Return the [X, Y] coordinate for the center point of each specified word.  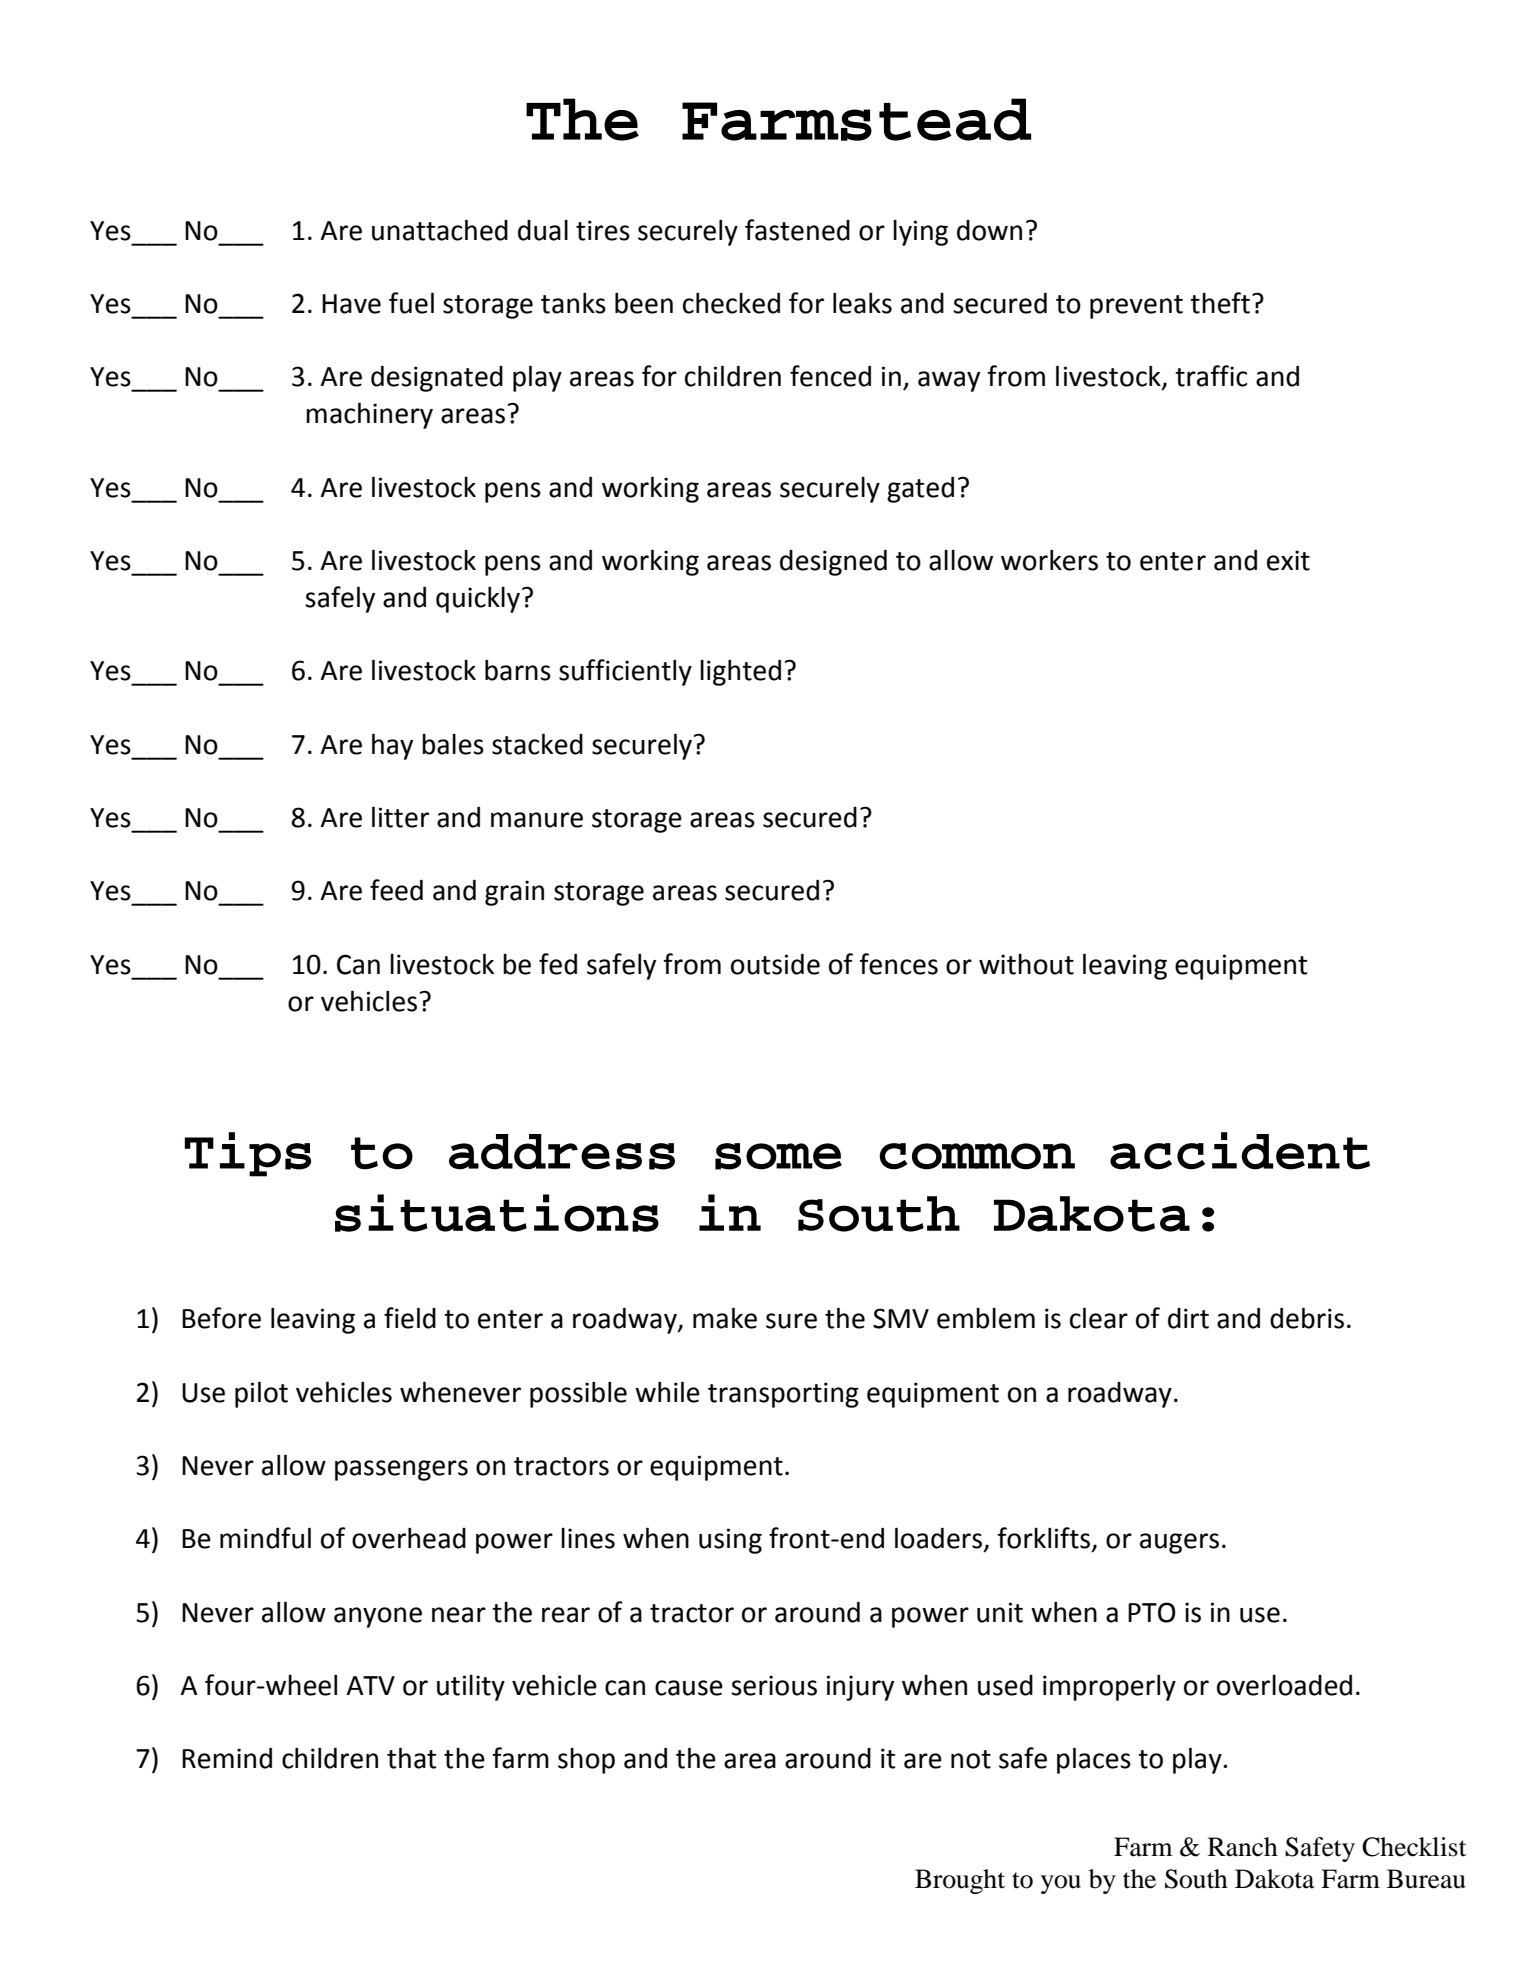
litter [400, 817]
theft [1220, 303]
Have [351, 304]
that [411, 1758]
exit [1288, 560]
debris [1307, 1318]
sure [791, 1321]
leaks [862, 303]
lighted [740, 672]
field [410, 1318]
